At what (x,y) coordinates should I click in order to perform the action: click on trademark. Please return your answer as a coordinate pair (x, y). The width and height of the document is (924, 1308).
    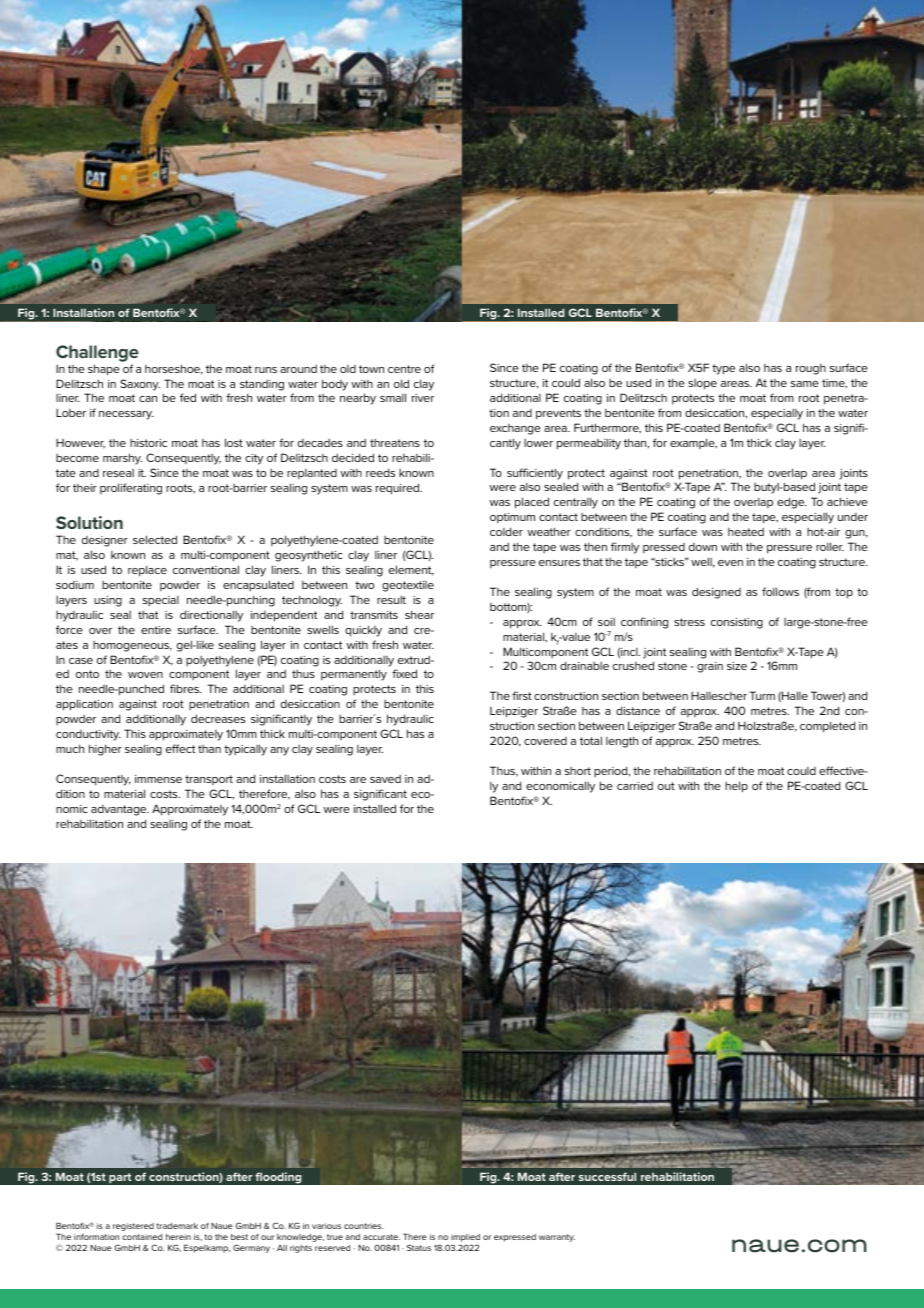
    Looking at the image, I should click on (177, 1226).
